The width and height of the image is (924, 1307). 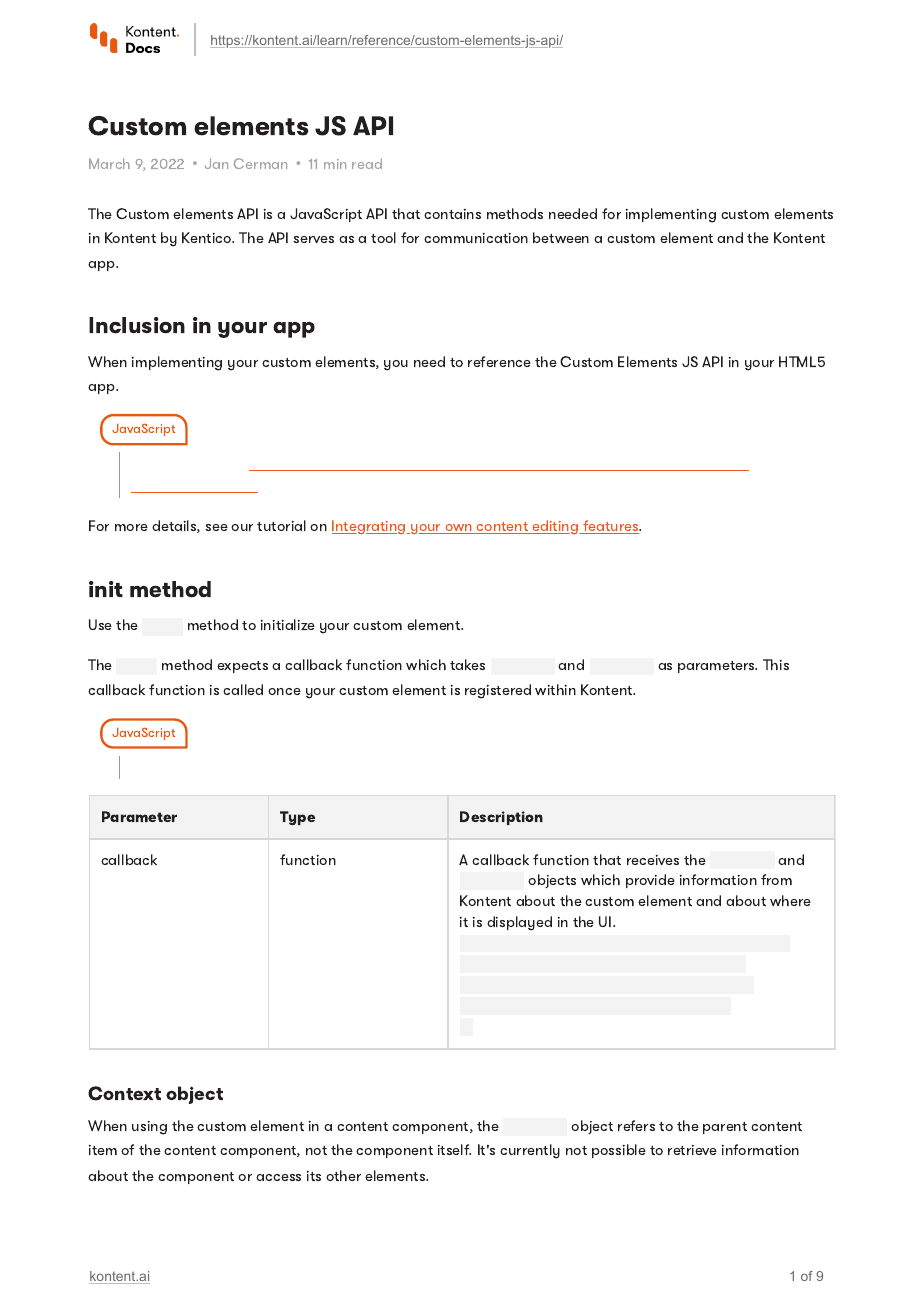 I want to click on takes, so click(x=467, y=664).
